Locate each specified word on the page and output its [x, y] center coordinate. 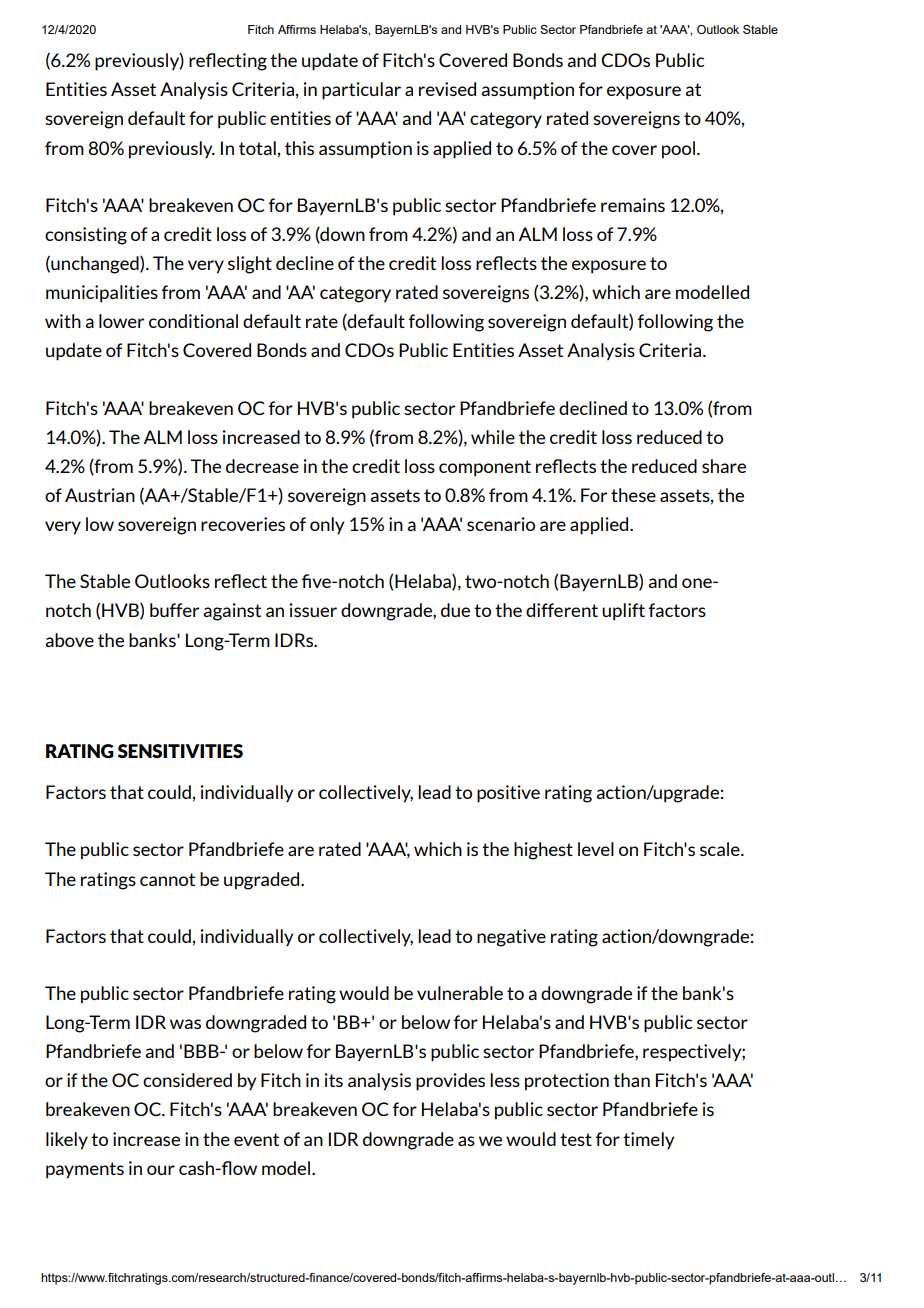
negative [511, 938]
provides [450, 1082]
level [596, 849]
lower [121, 321]
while [493, 437]
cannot [167, 879]
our [161, 1170]
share [724, 466]
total [257, 148]
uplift [623, 612]
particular [361, 91]
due [455, 610]
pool [680, 150]
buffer [174, 610]
